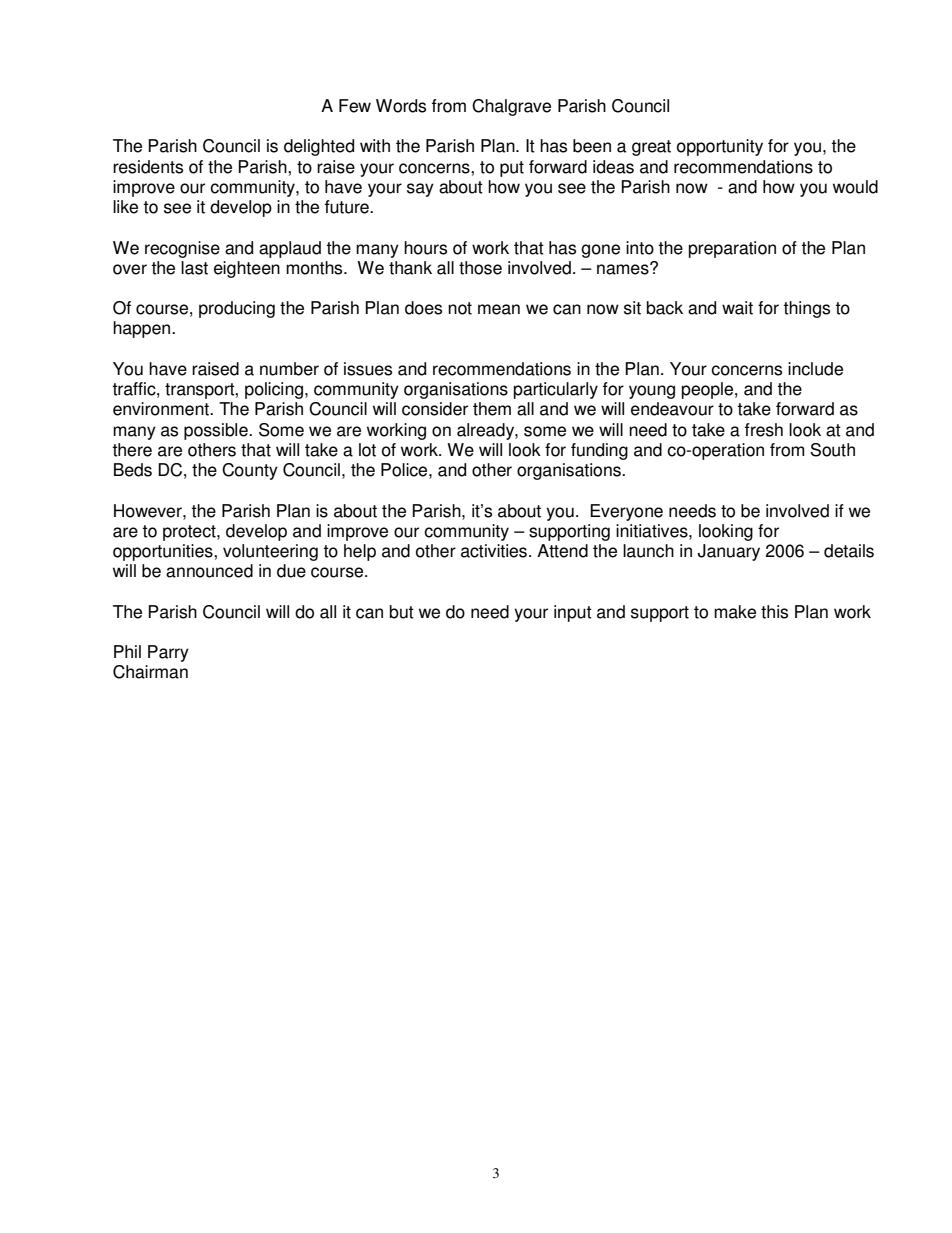  Describe the element at coordinates (815, 369) in the document. I see `include` at that location.
